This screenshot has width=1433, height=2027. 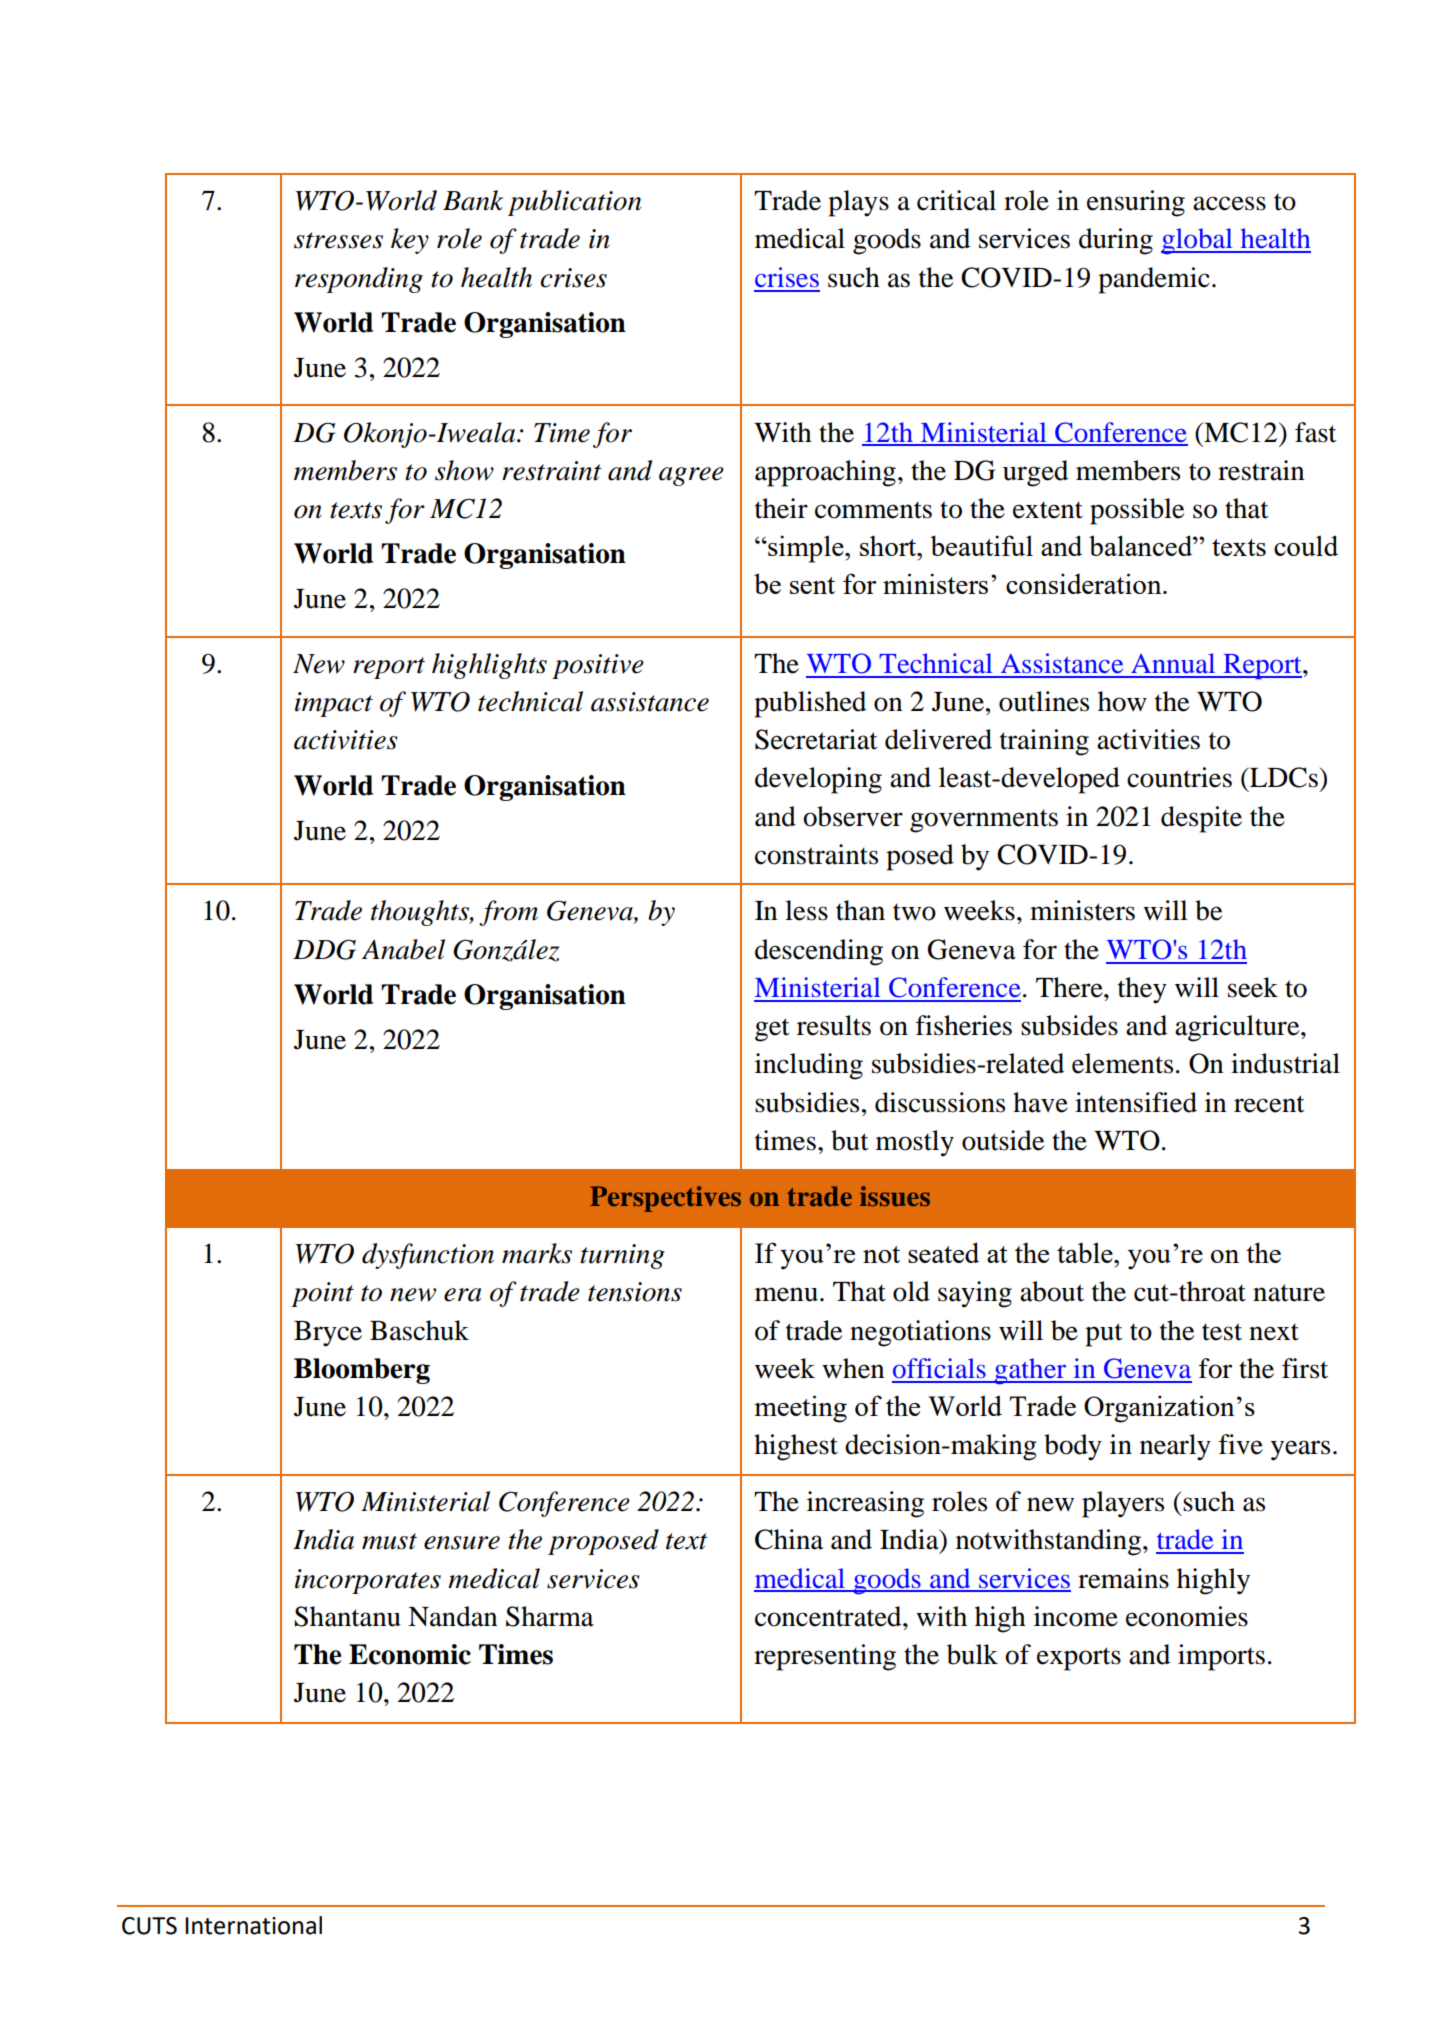 I want to click on plays, so click(x=858, y=203).
